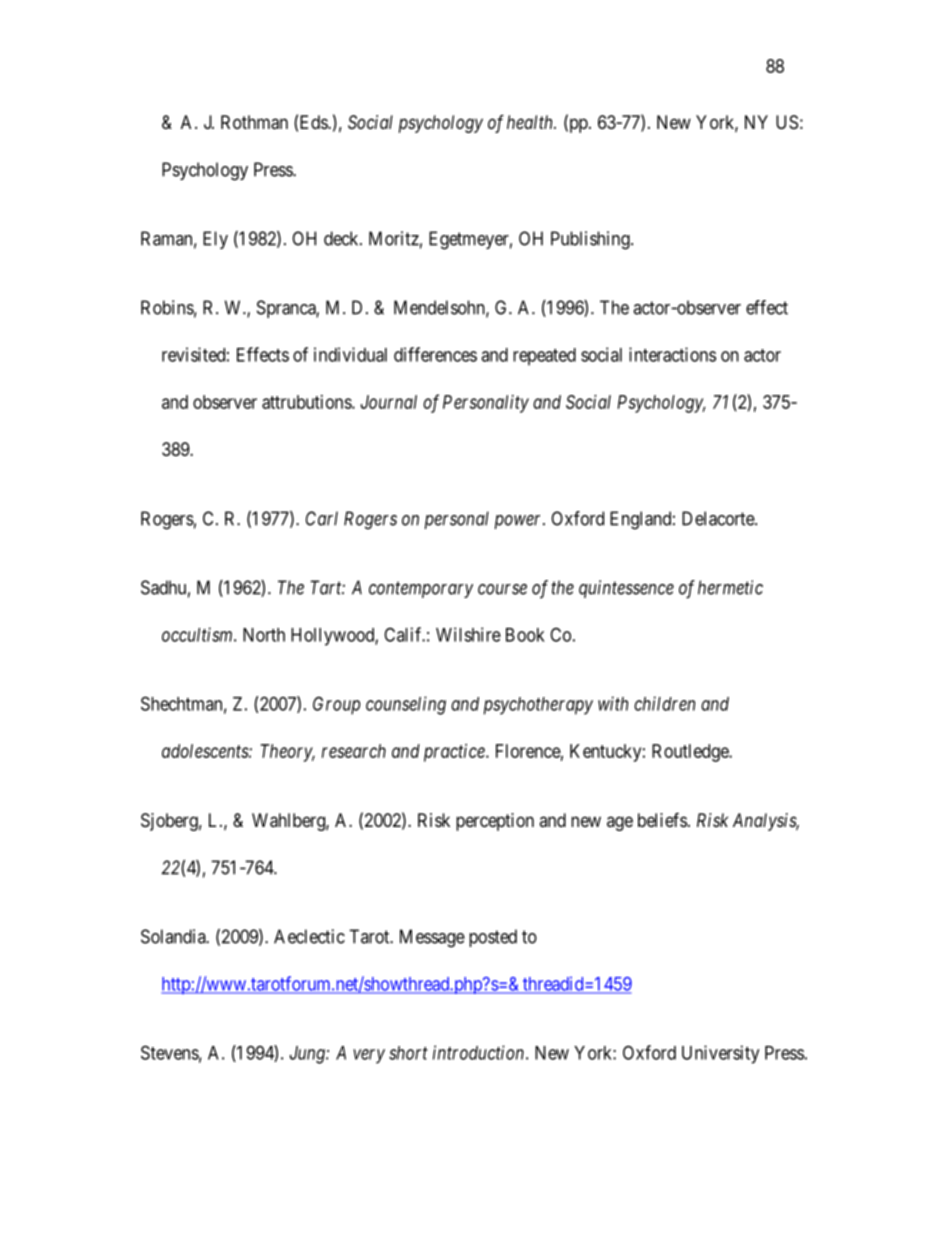 This image has width=952, height=1233. Describe the element at coordinates (531, 122) in the image. I see `health` at that location.
